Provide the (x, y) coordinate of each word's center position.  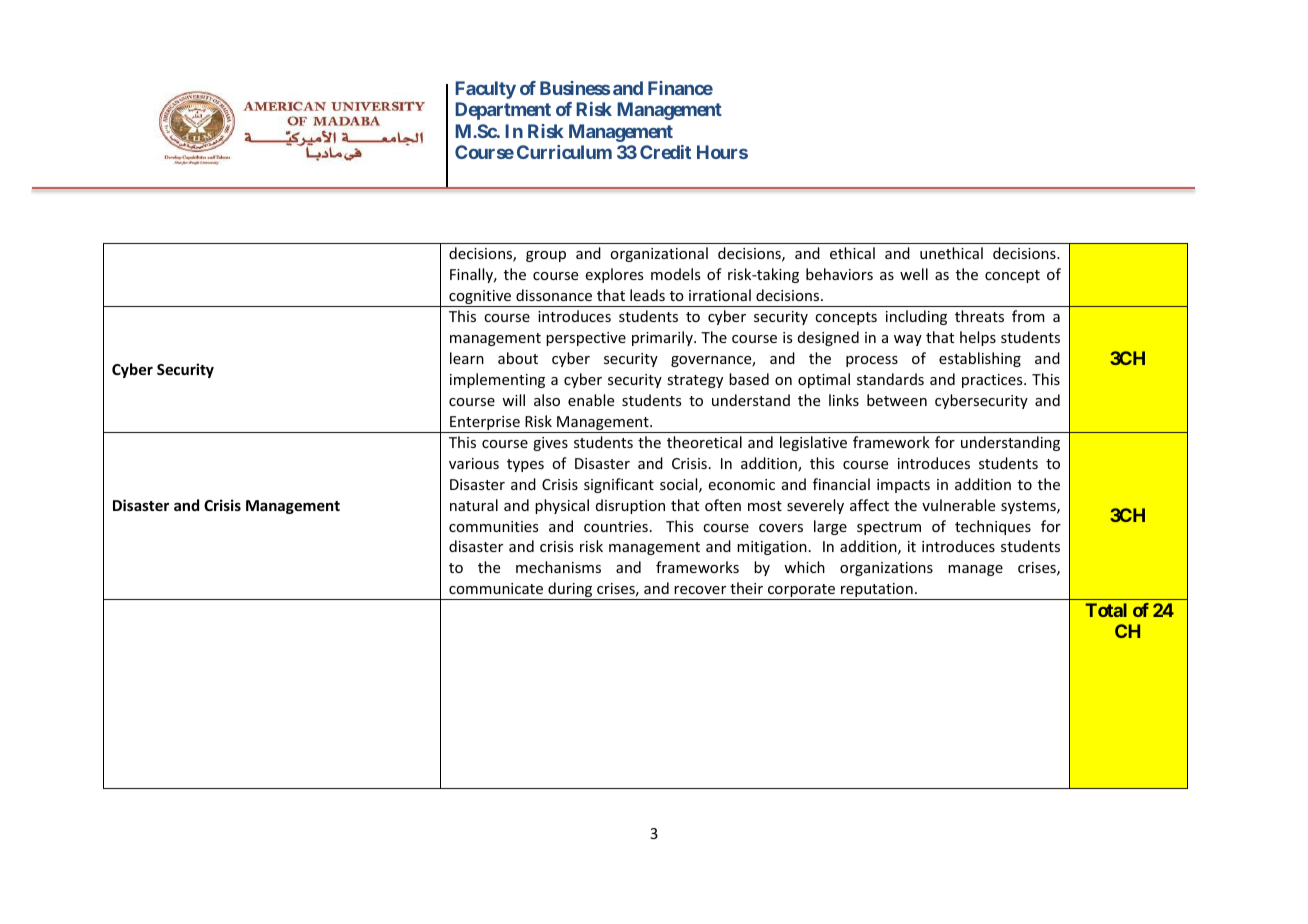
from (1028, 316)
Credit (665, 152)
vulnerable (958, 505)
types (525, 465)
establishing (980, 359)
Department (503, 111)
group (546, 256)
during (570, 591)
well (914, 274)
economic (741, 484)
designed (828, 338)
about (518, 358)
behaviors (839, 274)
